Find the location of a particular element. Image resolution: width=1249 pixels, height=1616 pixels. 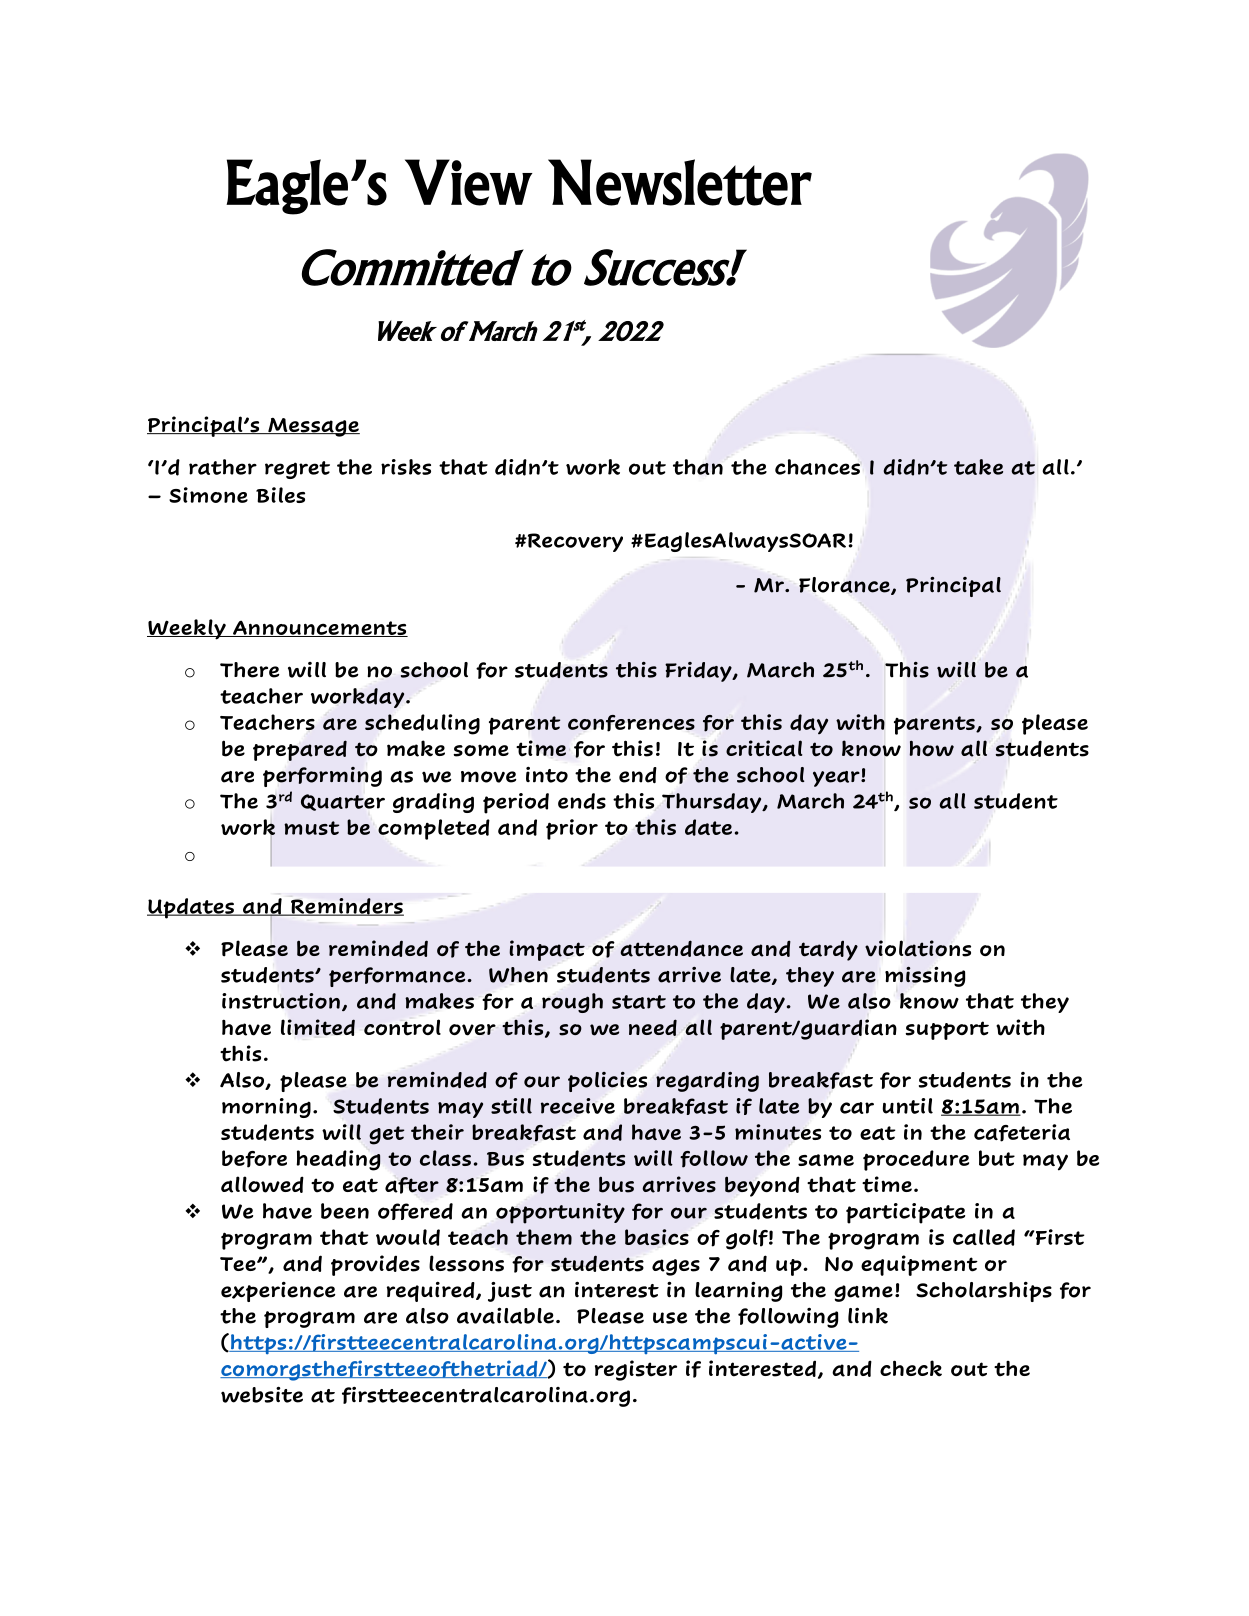

Friday is located at coordinates (699, 672).
